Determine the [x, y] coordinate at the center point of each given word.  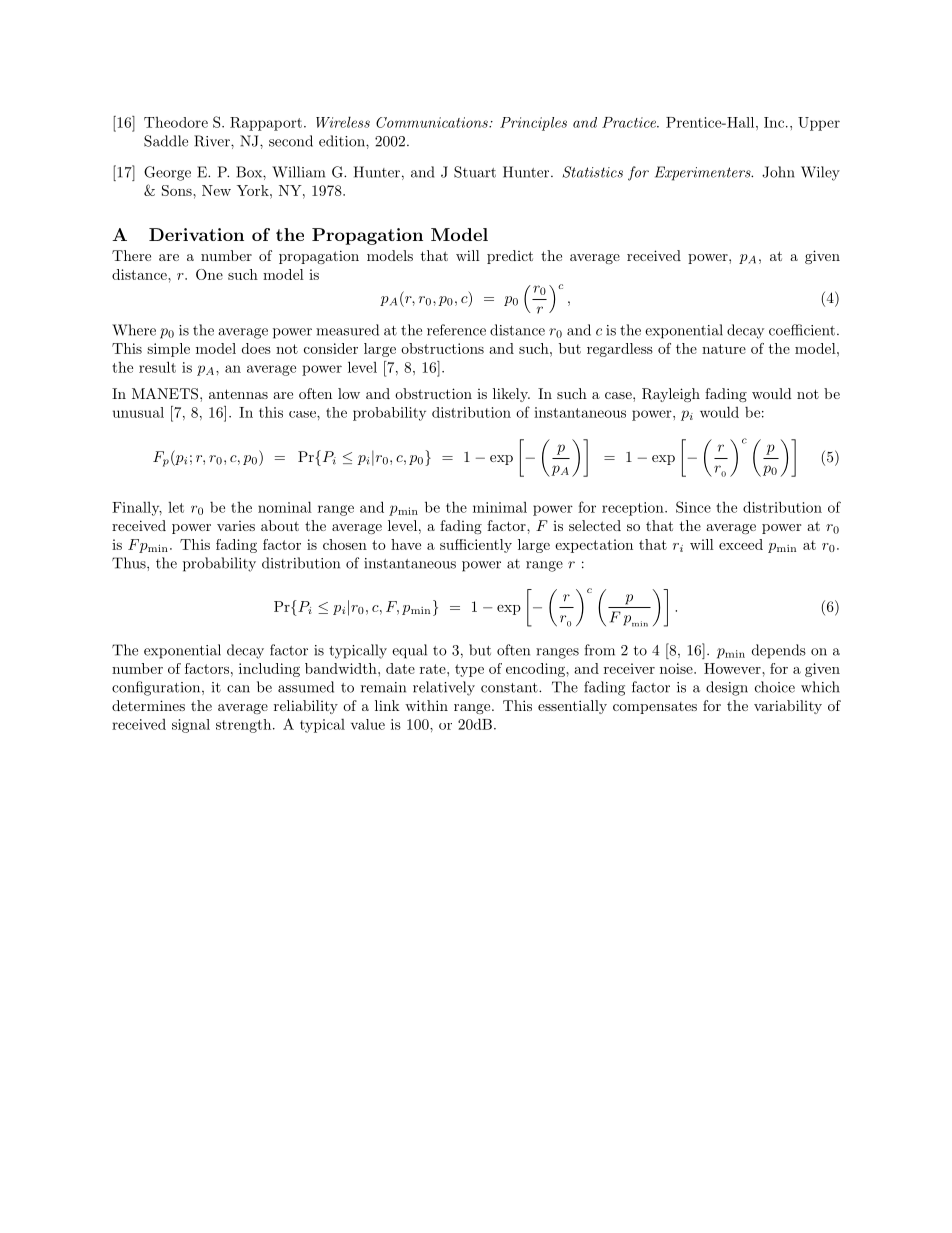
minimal [500, 507]
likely [511, 395]
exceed [741, 544]
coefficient [802, 330]
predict [510, 257]
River [213, 141]
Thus [130, 563]
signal [191, 726]
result [157, 367]
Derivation [196, 234]
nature [724, 349]
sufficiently [476, 546]
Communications [433, 122]
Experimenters [704, 173]
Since [693, 507]
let [176, 507]
